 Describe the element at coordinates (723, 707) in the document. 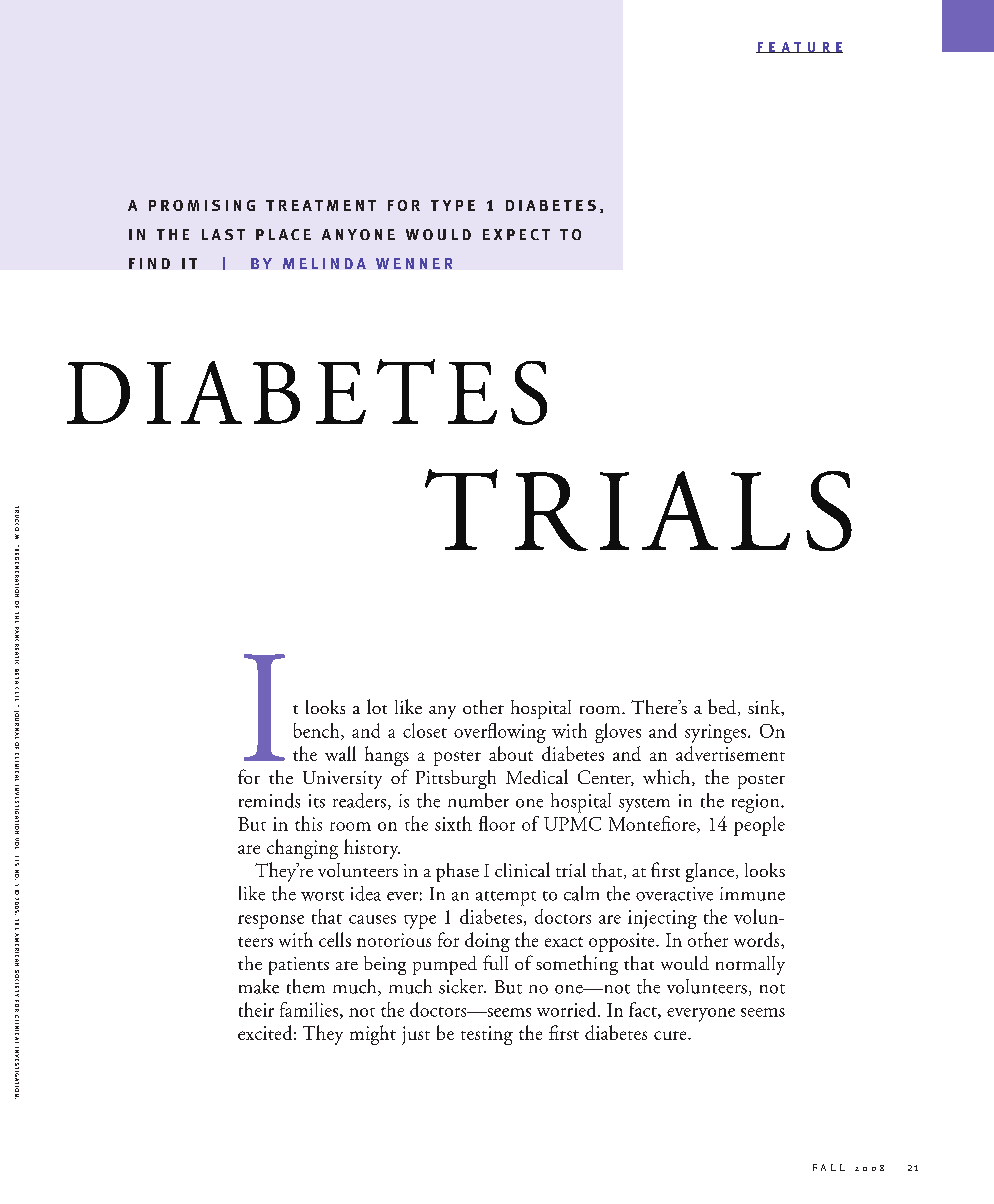

I see `bed` at that location.
